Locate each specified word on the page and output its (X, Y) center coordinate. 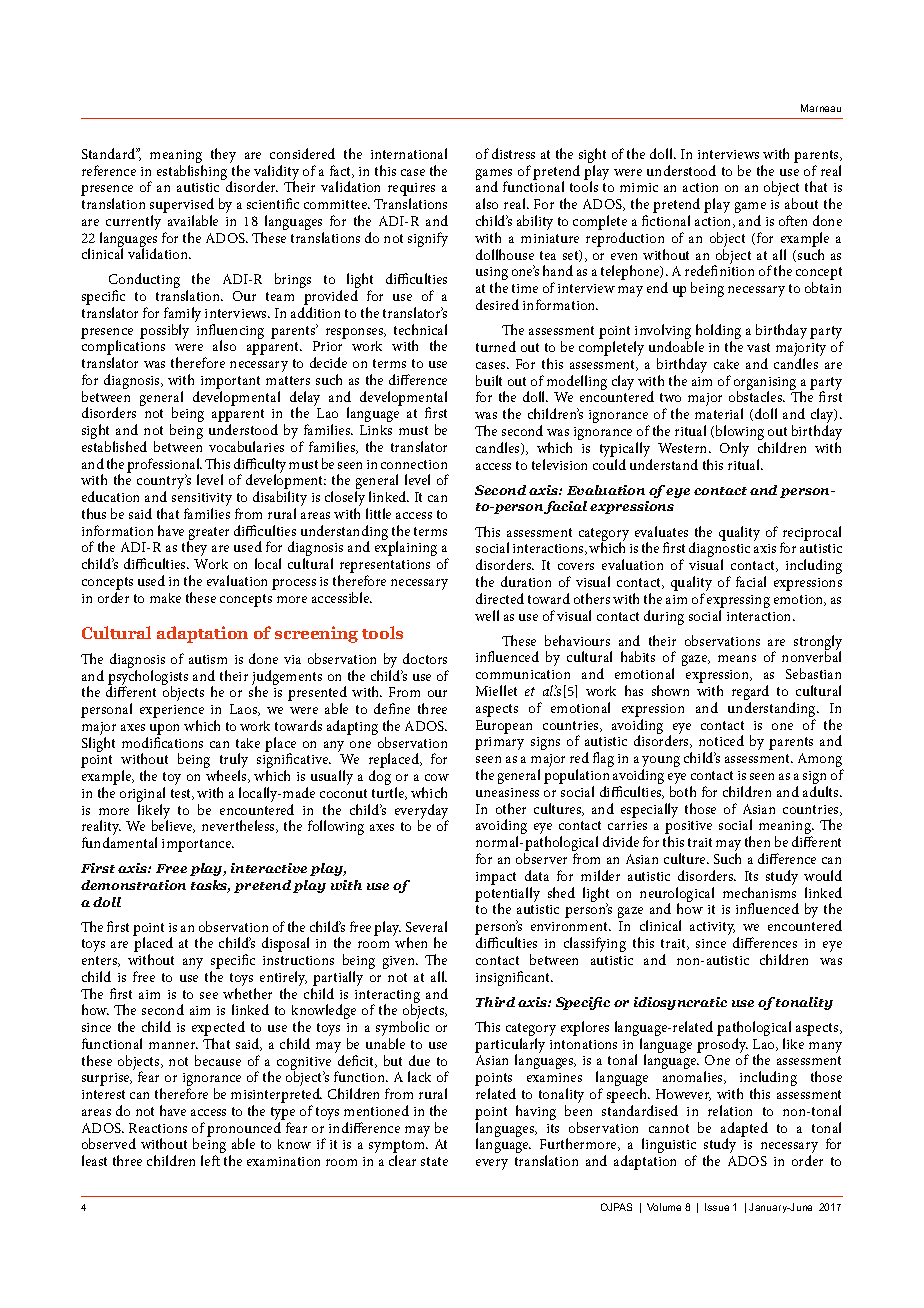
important (230, 382)
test (182, 794)
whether (247, 993)
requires (411, 191)
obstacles (757, 396)
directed (500, 598)
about (801, 203)
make (165, 598)
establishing (192, 172)
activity (712, 928)
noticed (721, 740)
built (489, 380)
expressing (738, 603)
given (400, 962)
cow (437, 777)
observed (109, 1143)
